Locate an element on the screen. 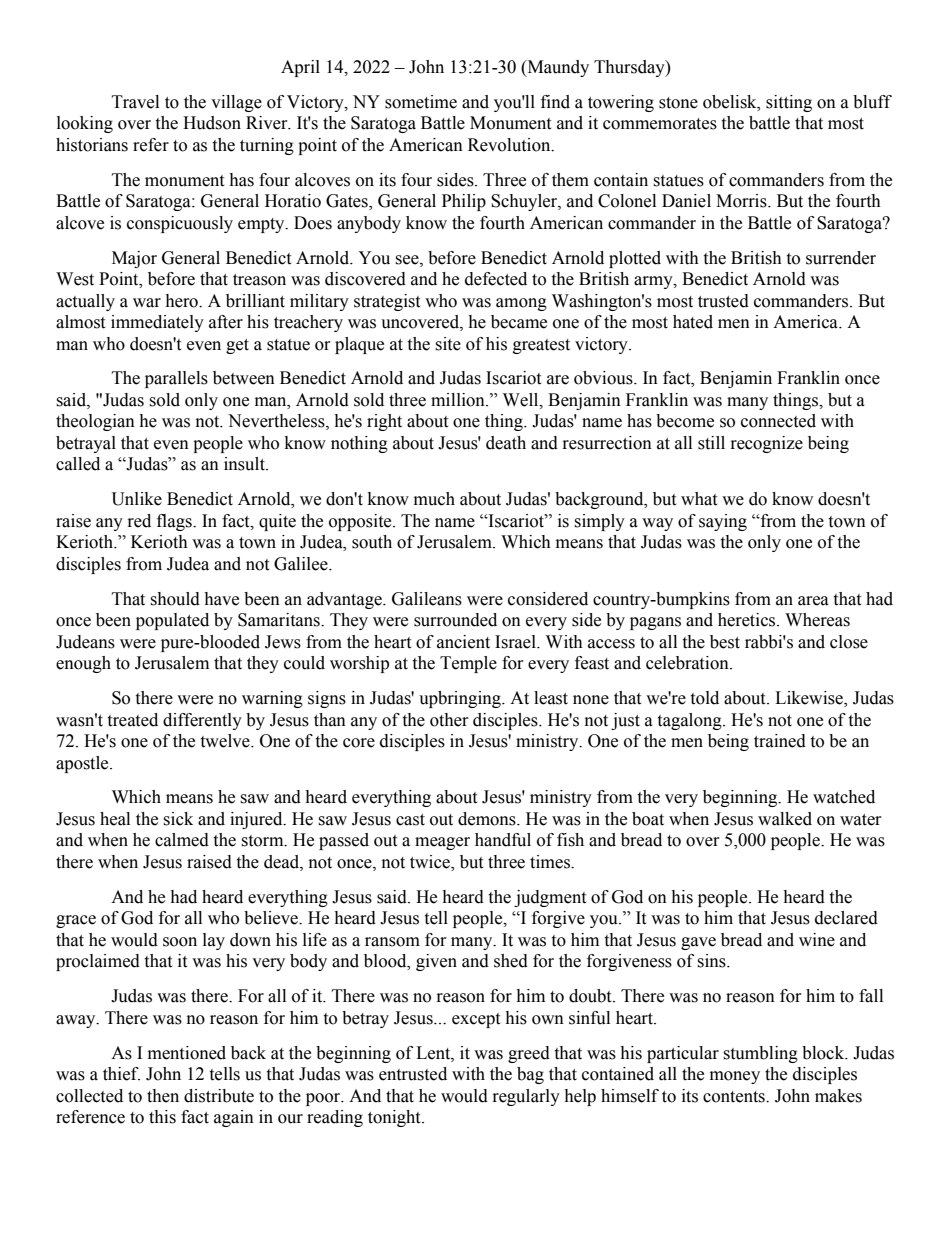 This screenshot has width=952, height=1233. surrounded is located at coordinates (455, 620).
